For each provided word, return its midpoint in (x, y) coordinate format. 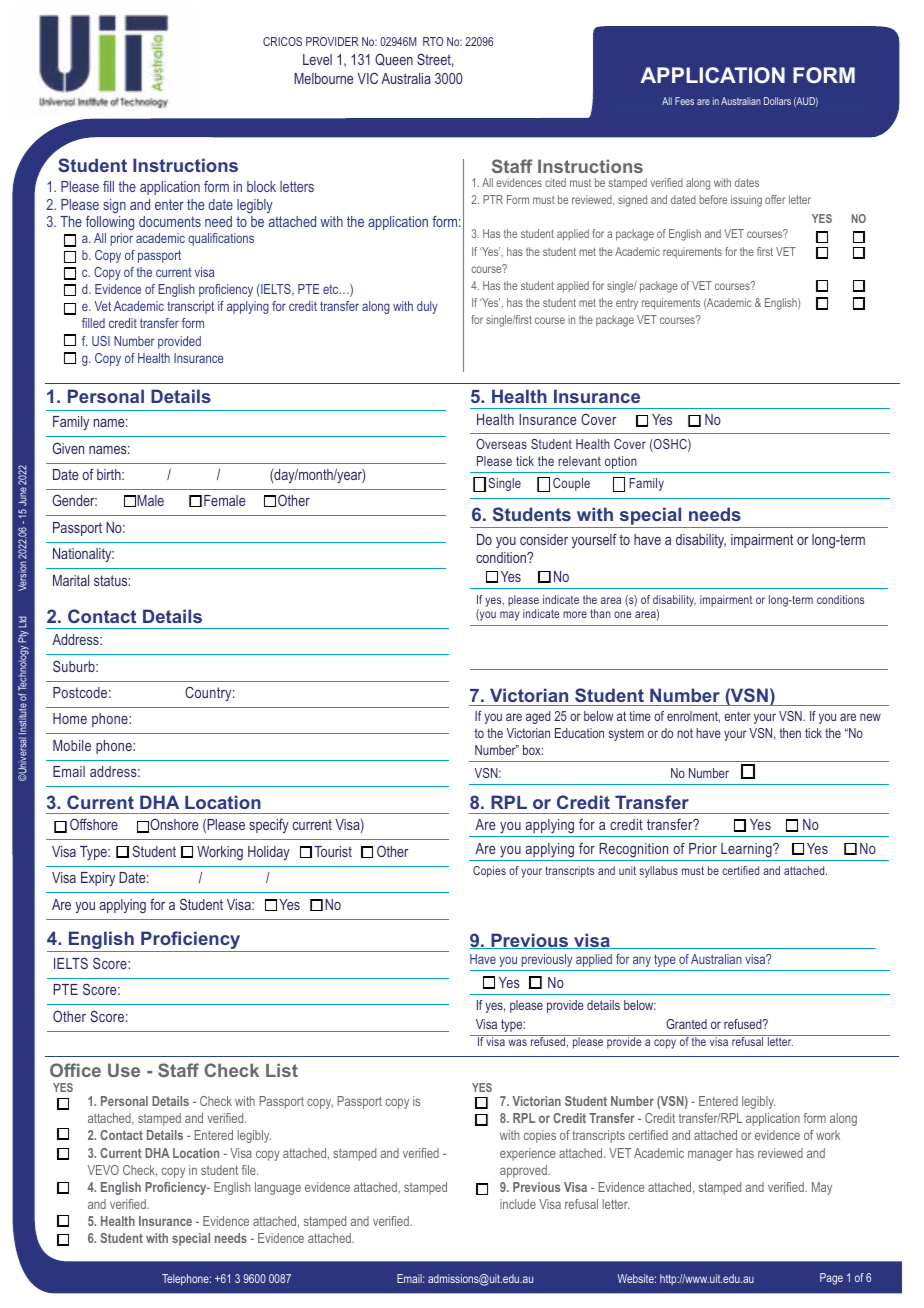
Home (70, 718)
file (250, 1170)
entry (627, 304)
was (517, 1042)
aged (538, 717)
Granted (686, 1024)
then (790, 733)
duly (427, 307)
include (518, 1204)
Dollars (777, 101)
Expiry (98, 879)
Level (317, 59)
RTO (433, 41)
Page (831, 1279)
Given (68, 448)
